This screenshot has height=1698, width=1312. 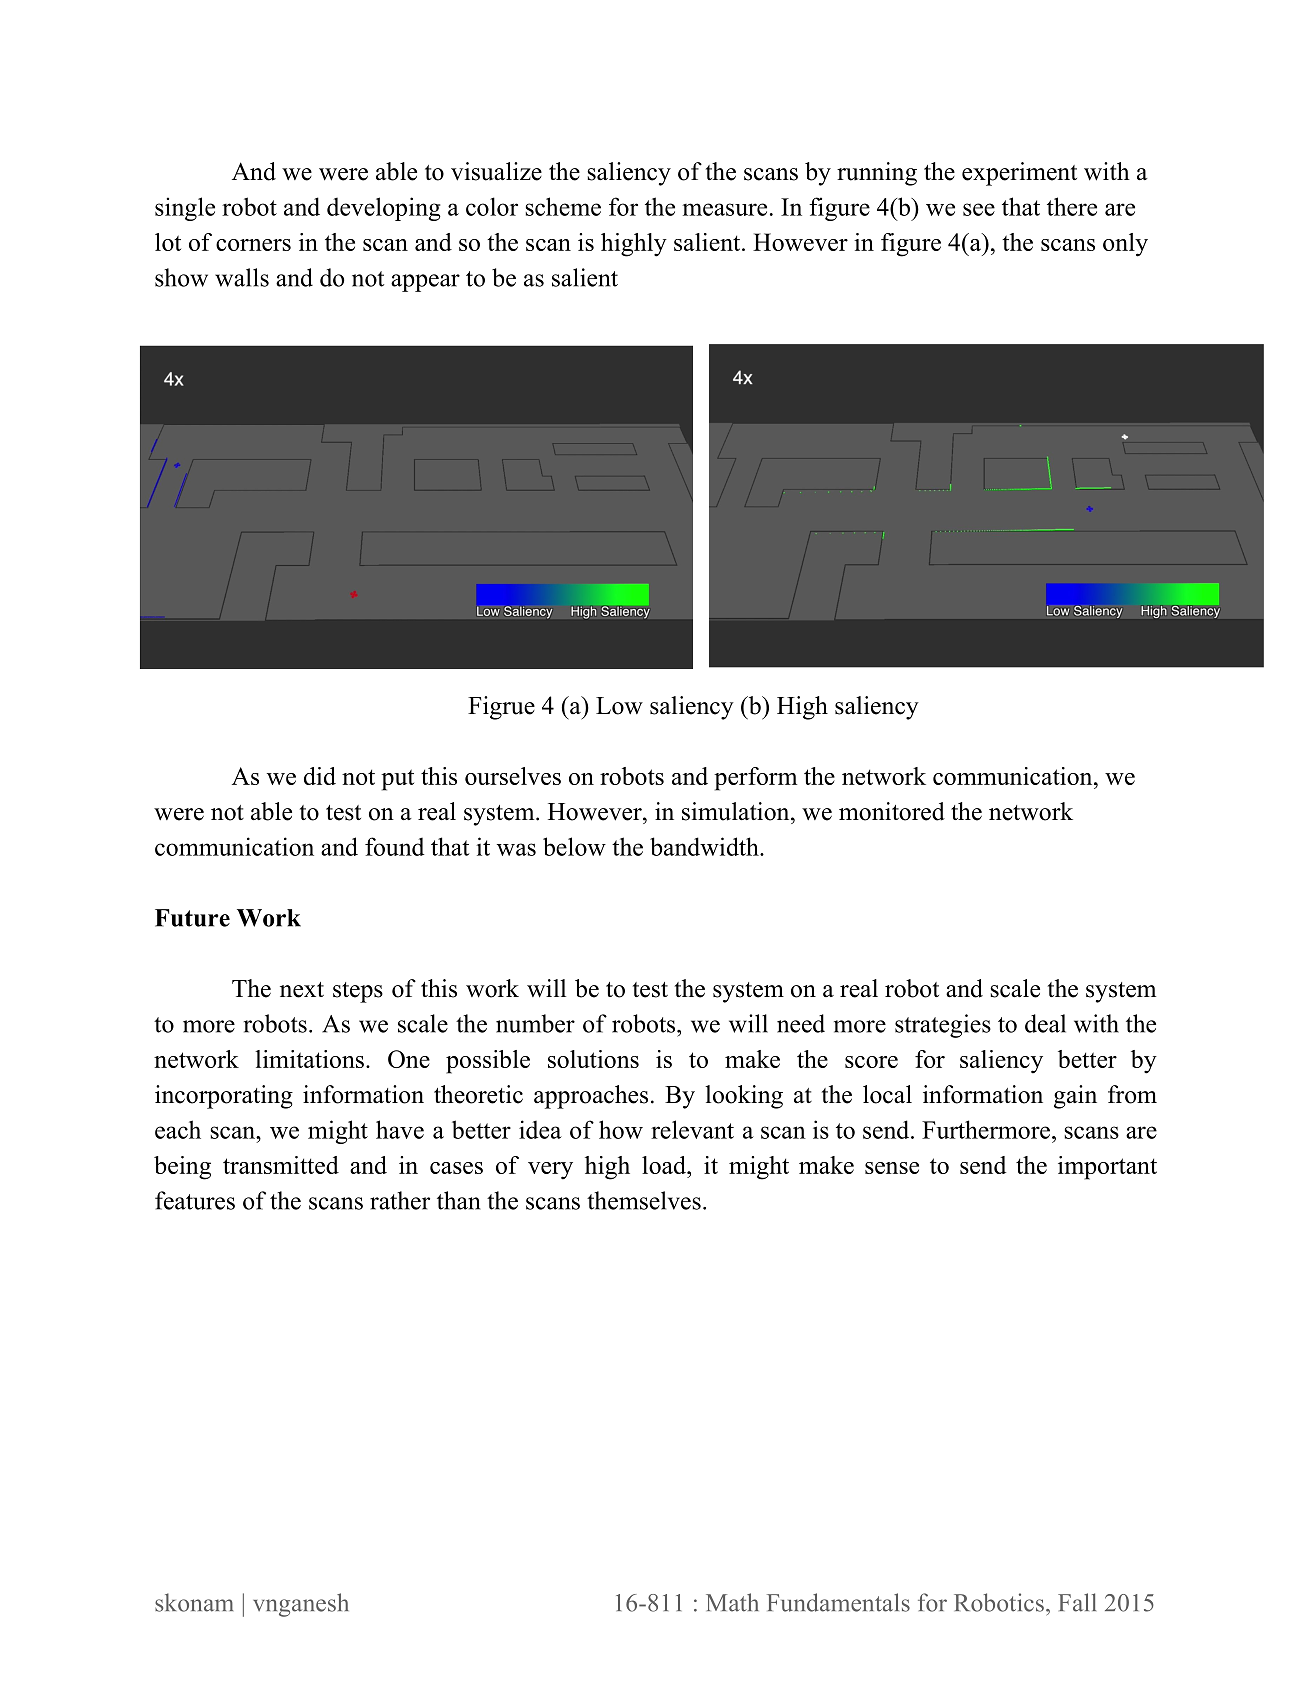 I want to click on Math, so click(x=732, y=1602).
